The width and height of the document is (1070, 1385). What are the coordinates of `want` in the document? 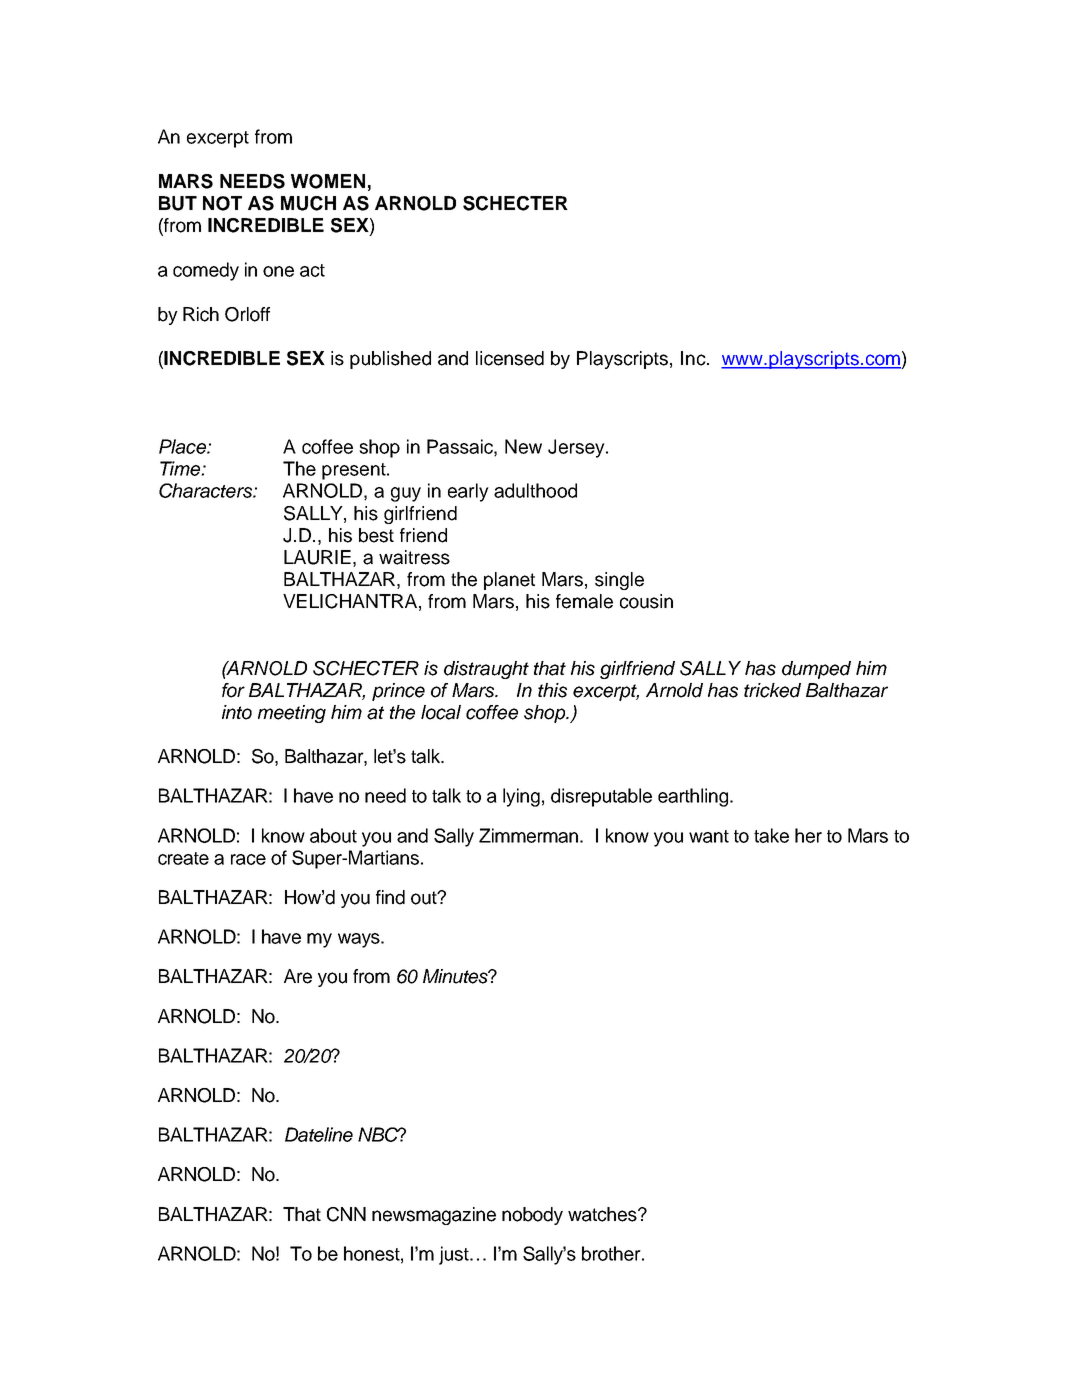 It's located at (709, 836).
